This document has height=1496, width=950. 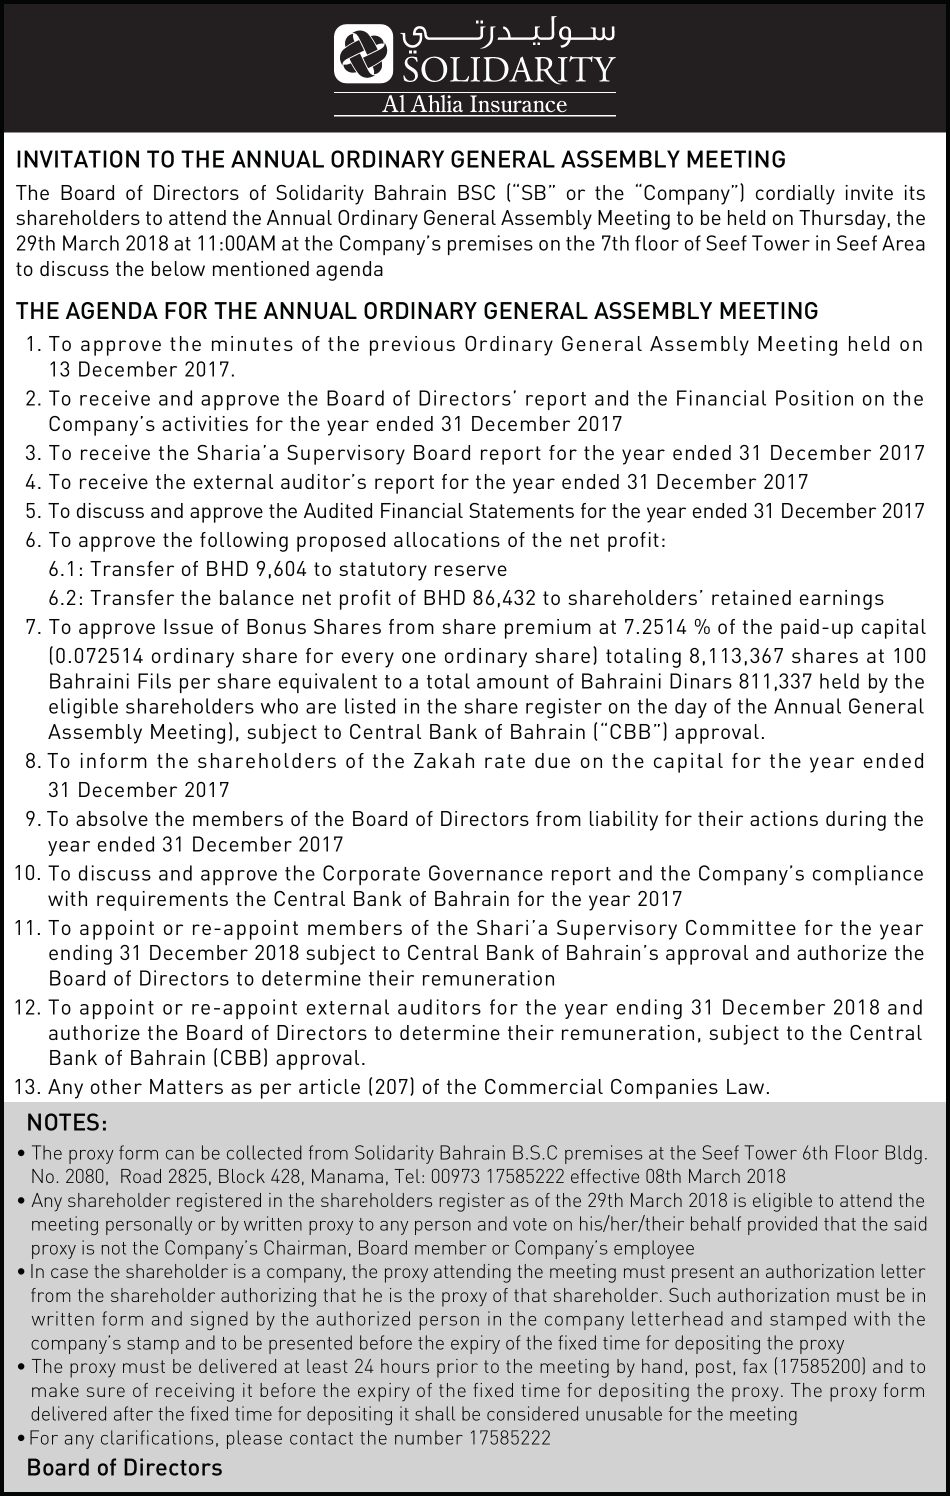 What do you see at coordinates (78, 159) in the document?
I see `INVITATION` at bounding box center [78, 159].
